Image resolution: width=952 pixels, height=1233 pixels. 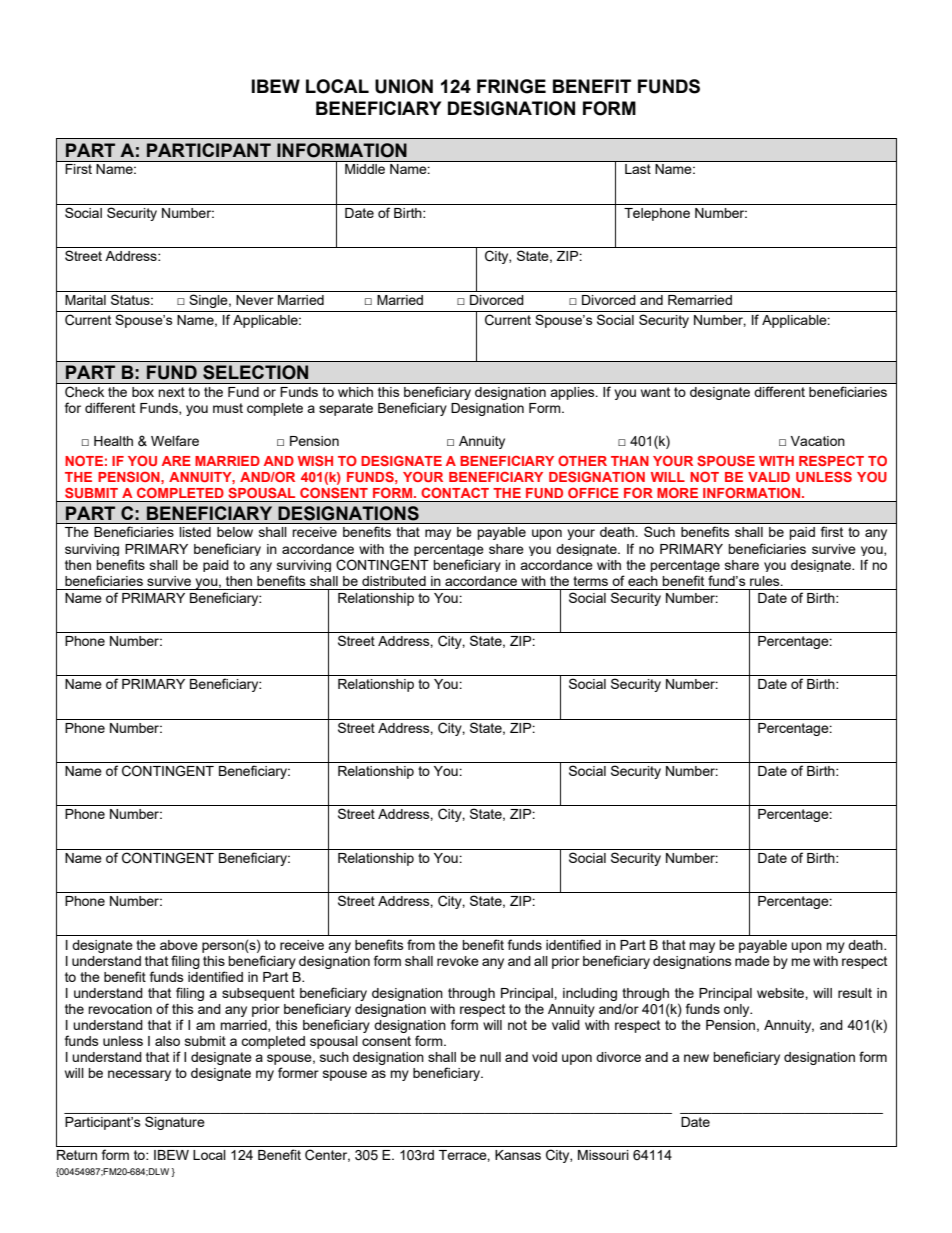 I want to click on terms, so click(x=590, y=581).
